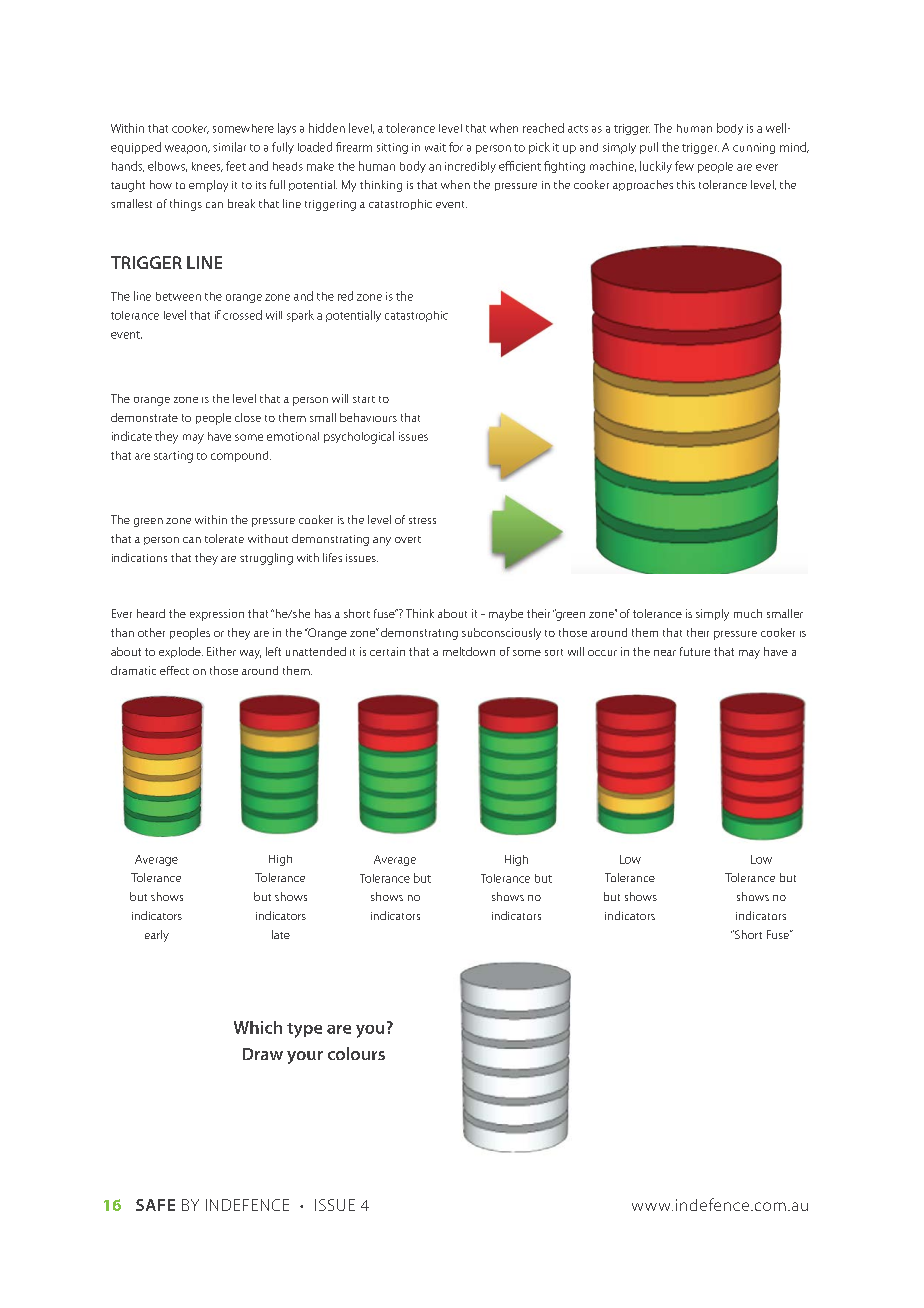  I want to click on SAFE, so click(155, 1205).
